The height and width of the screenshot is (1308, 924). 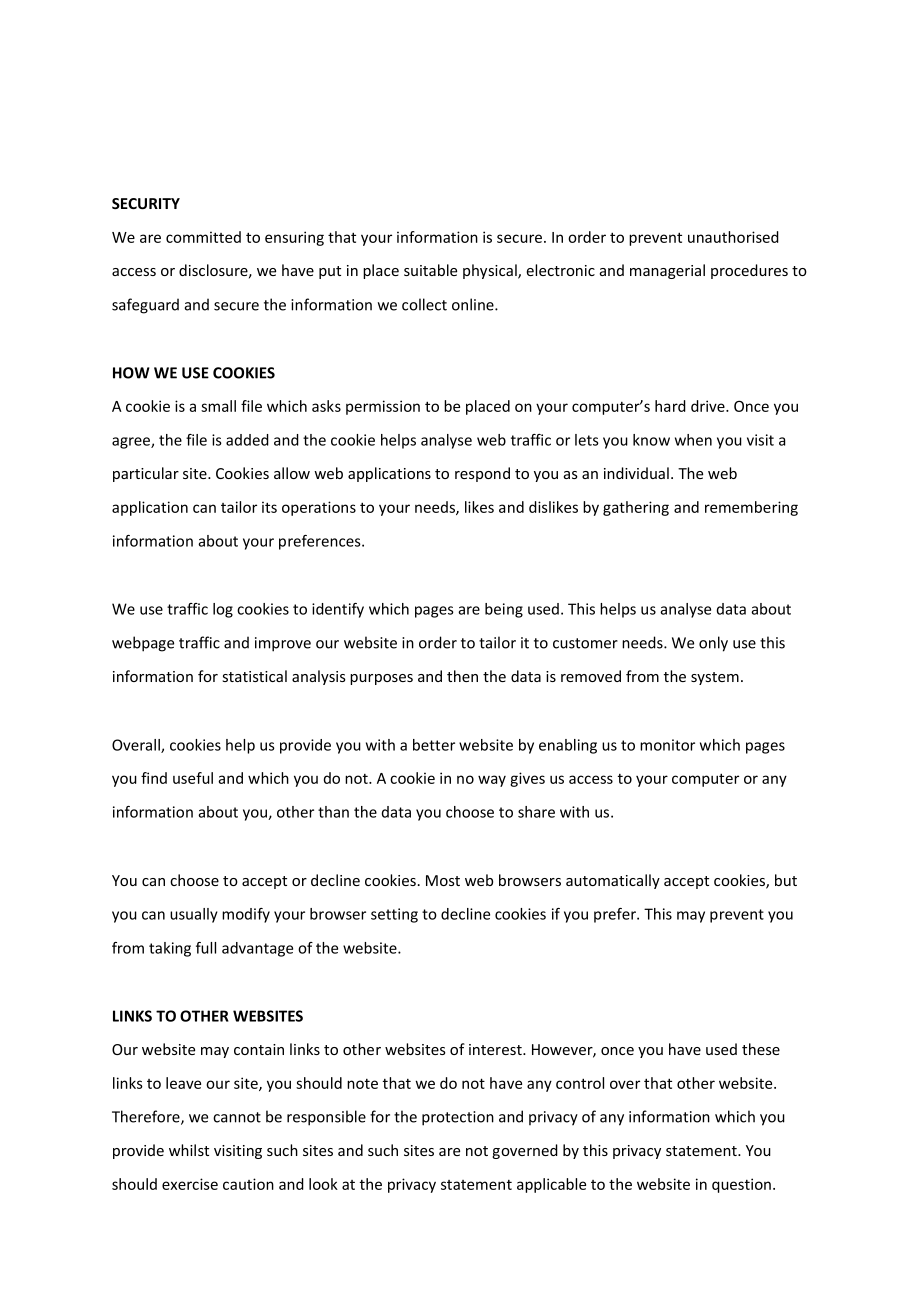 I want to click on useful, so click(x=193, y=778).
